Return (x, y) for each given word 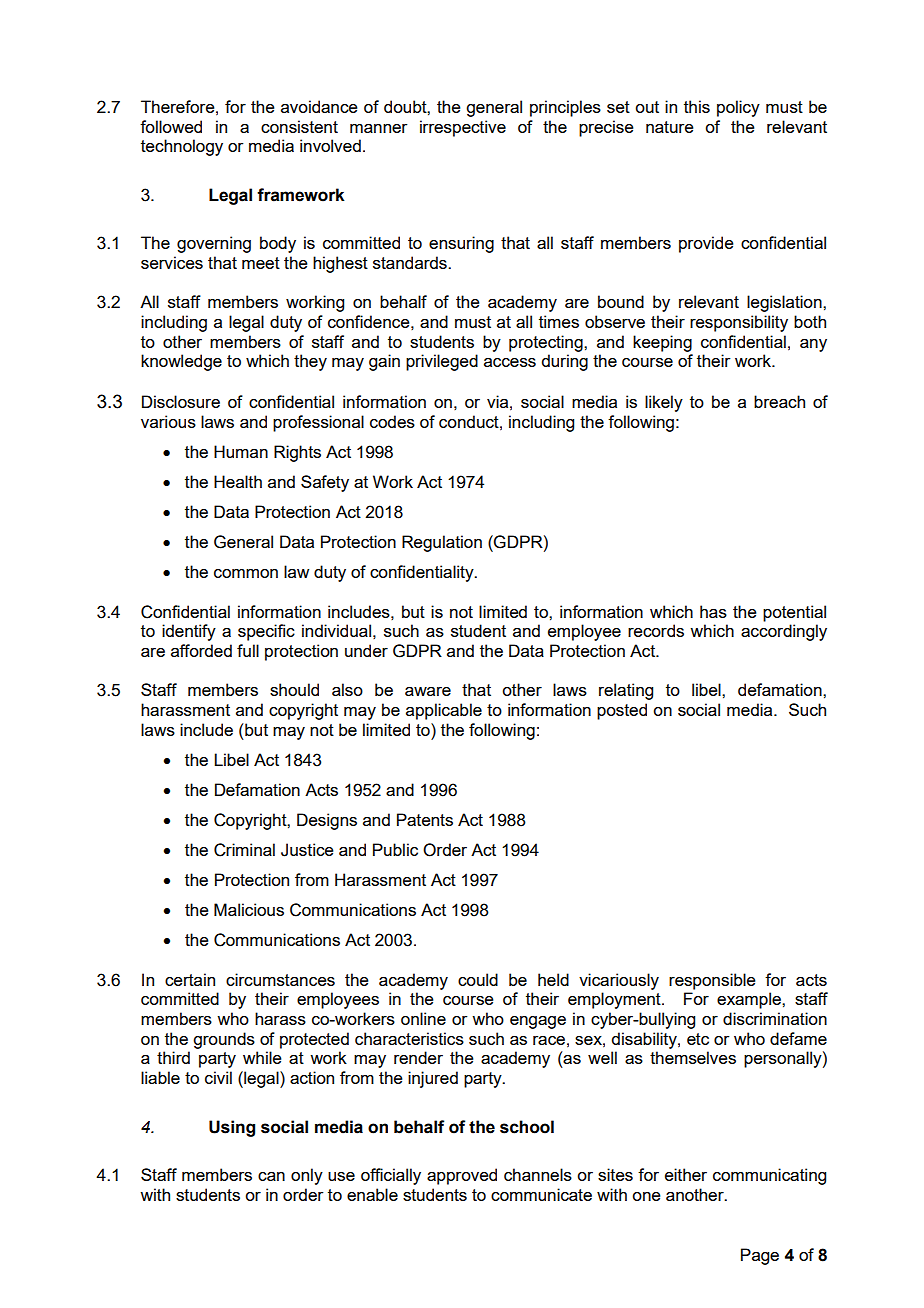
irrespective (463, 128)
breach (779, 401)
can (271, 1176)
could (478, 979)
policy (738, 108)
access (510, 362)
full (248, 650)
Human (241, 451)
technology (182, 147)
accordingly (784, 632)
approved (462, 1176)
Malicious (249, 909)
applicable (444, 711)
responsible (712, 981)
